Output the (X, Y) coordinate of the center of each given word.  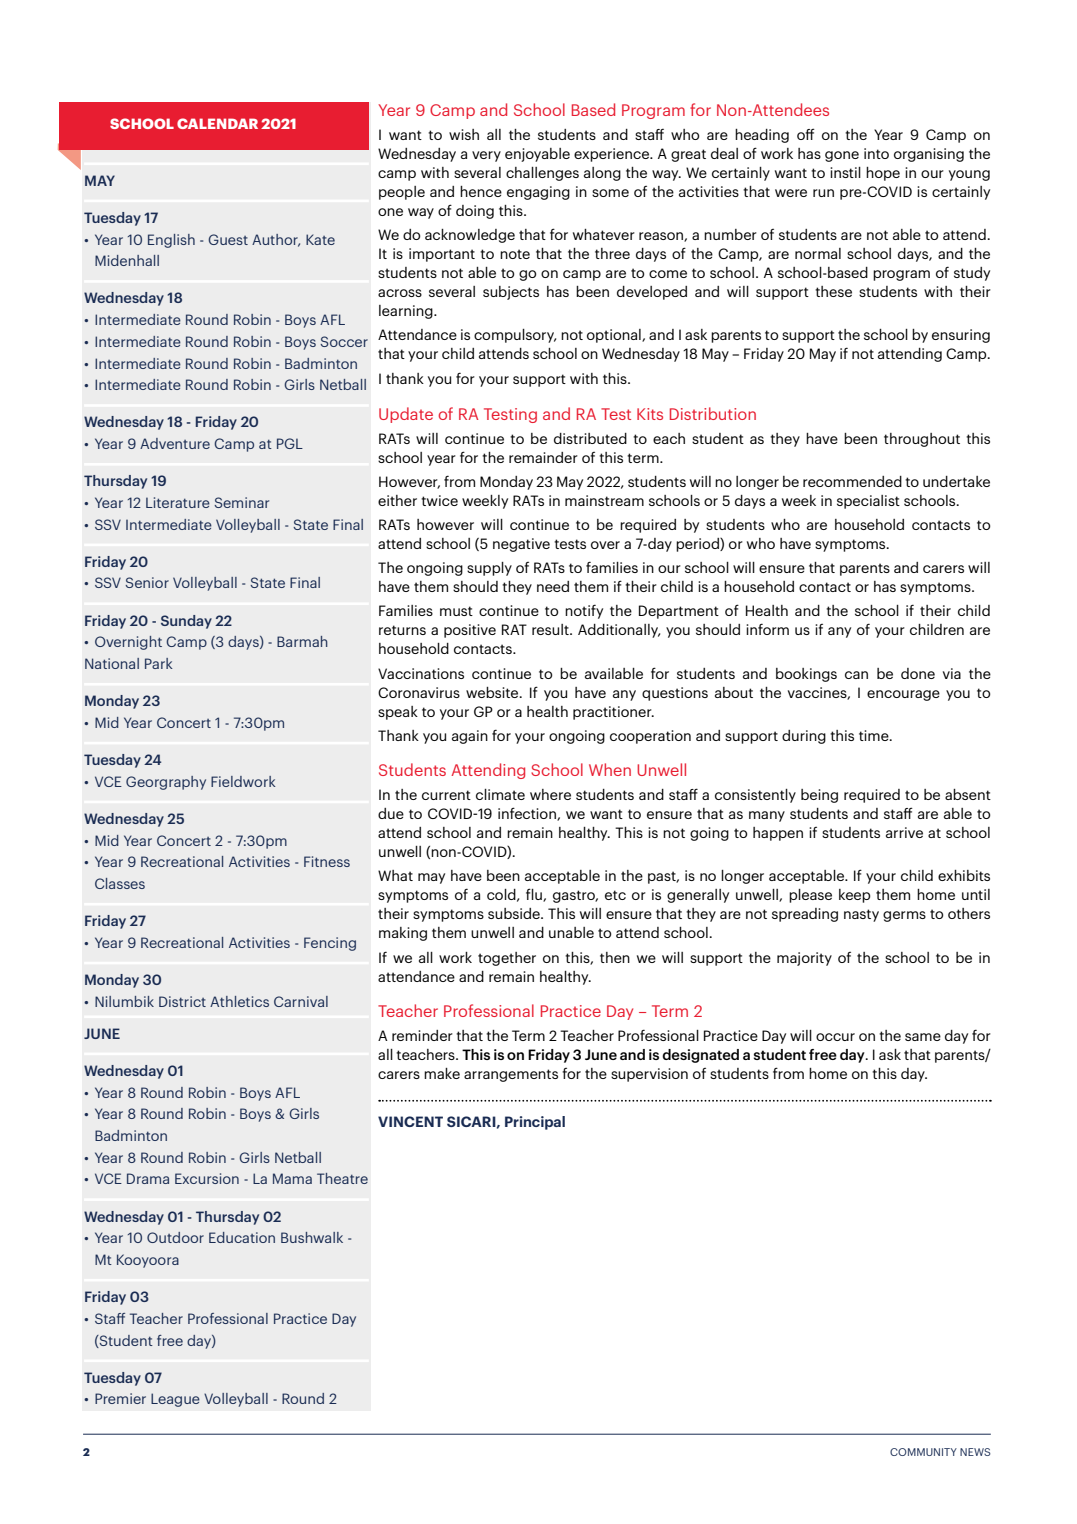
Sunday (186, 622)
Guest (228, 239)
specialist (868, 502)
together (507, 959)
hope (883, 174)
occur (835, 1037)
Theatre (342, 1178)
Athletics (239, 1001)
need (553, 586)
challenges (542, 174)
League (175, 1400)
